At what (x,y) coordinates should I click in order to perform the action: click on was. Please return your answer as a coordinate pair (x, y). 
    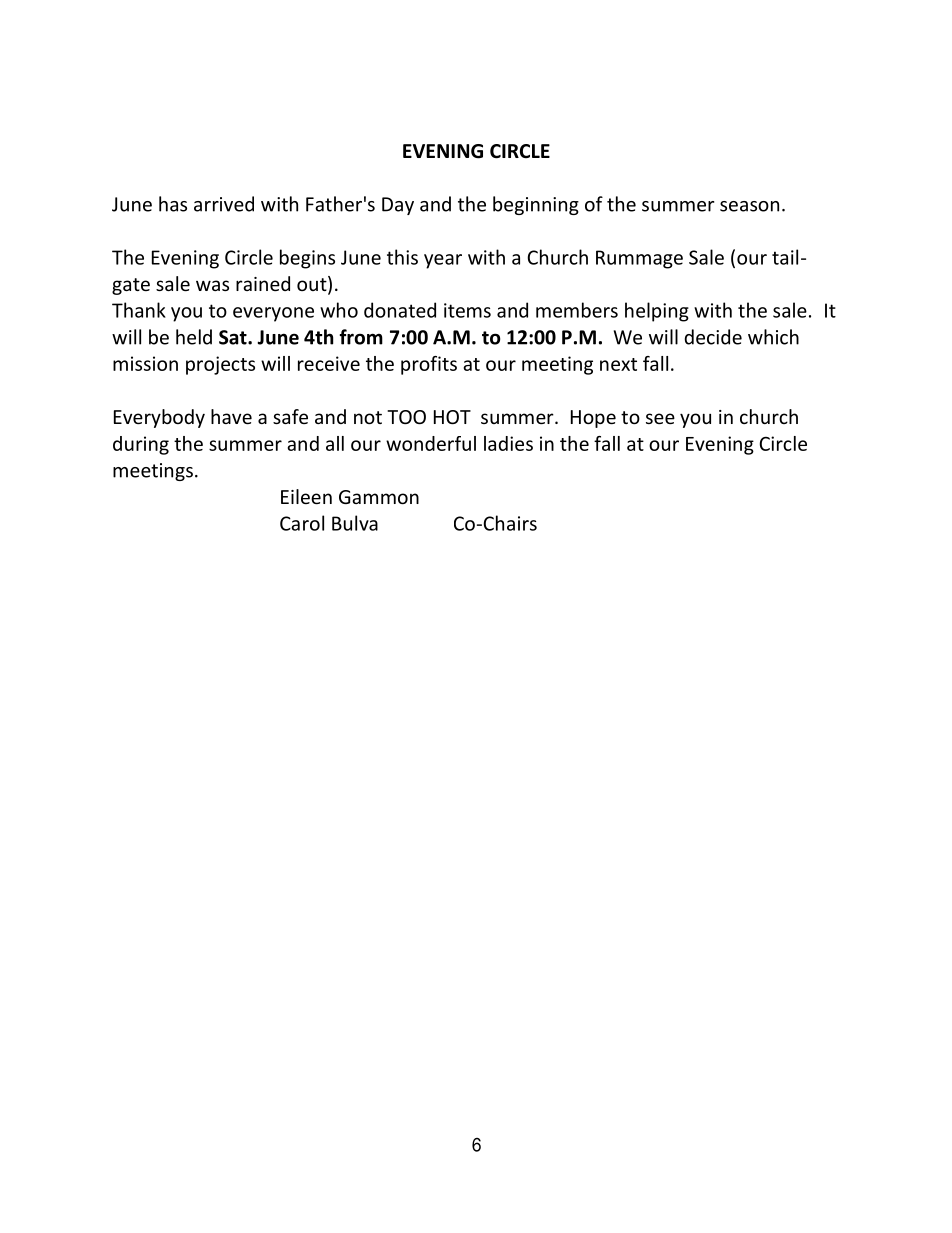
    Looking at the image, I should click on (212, 285).
